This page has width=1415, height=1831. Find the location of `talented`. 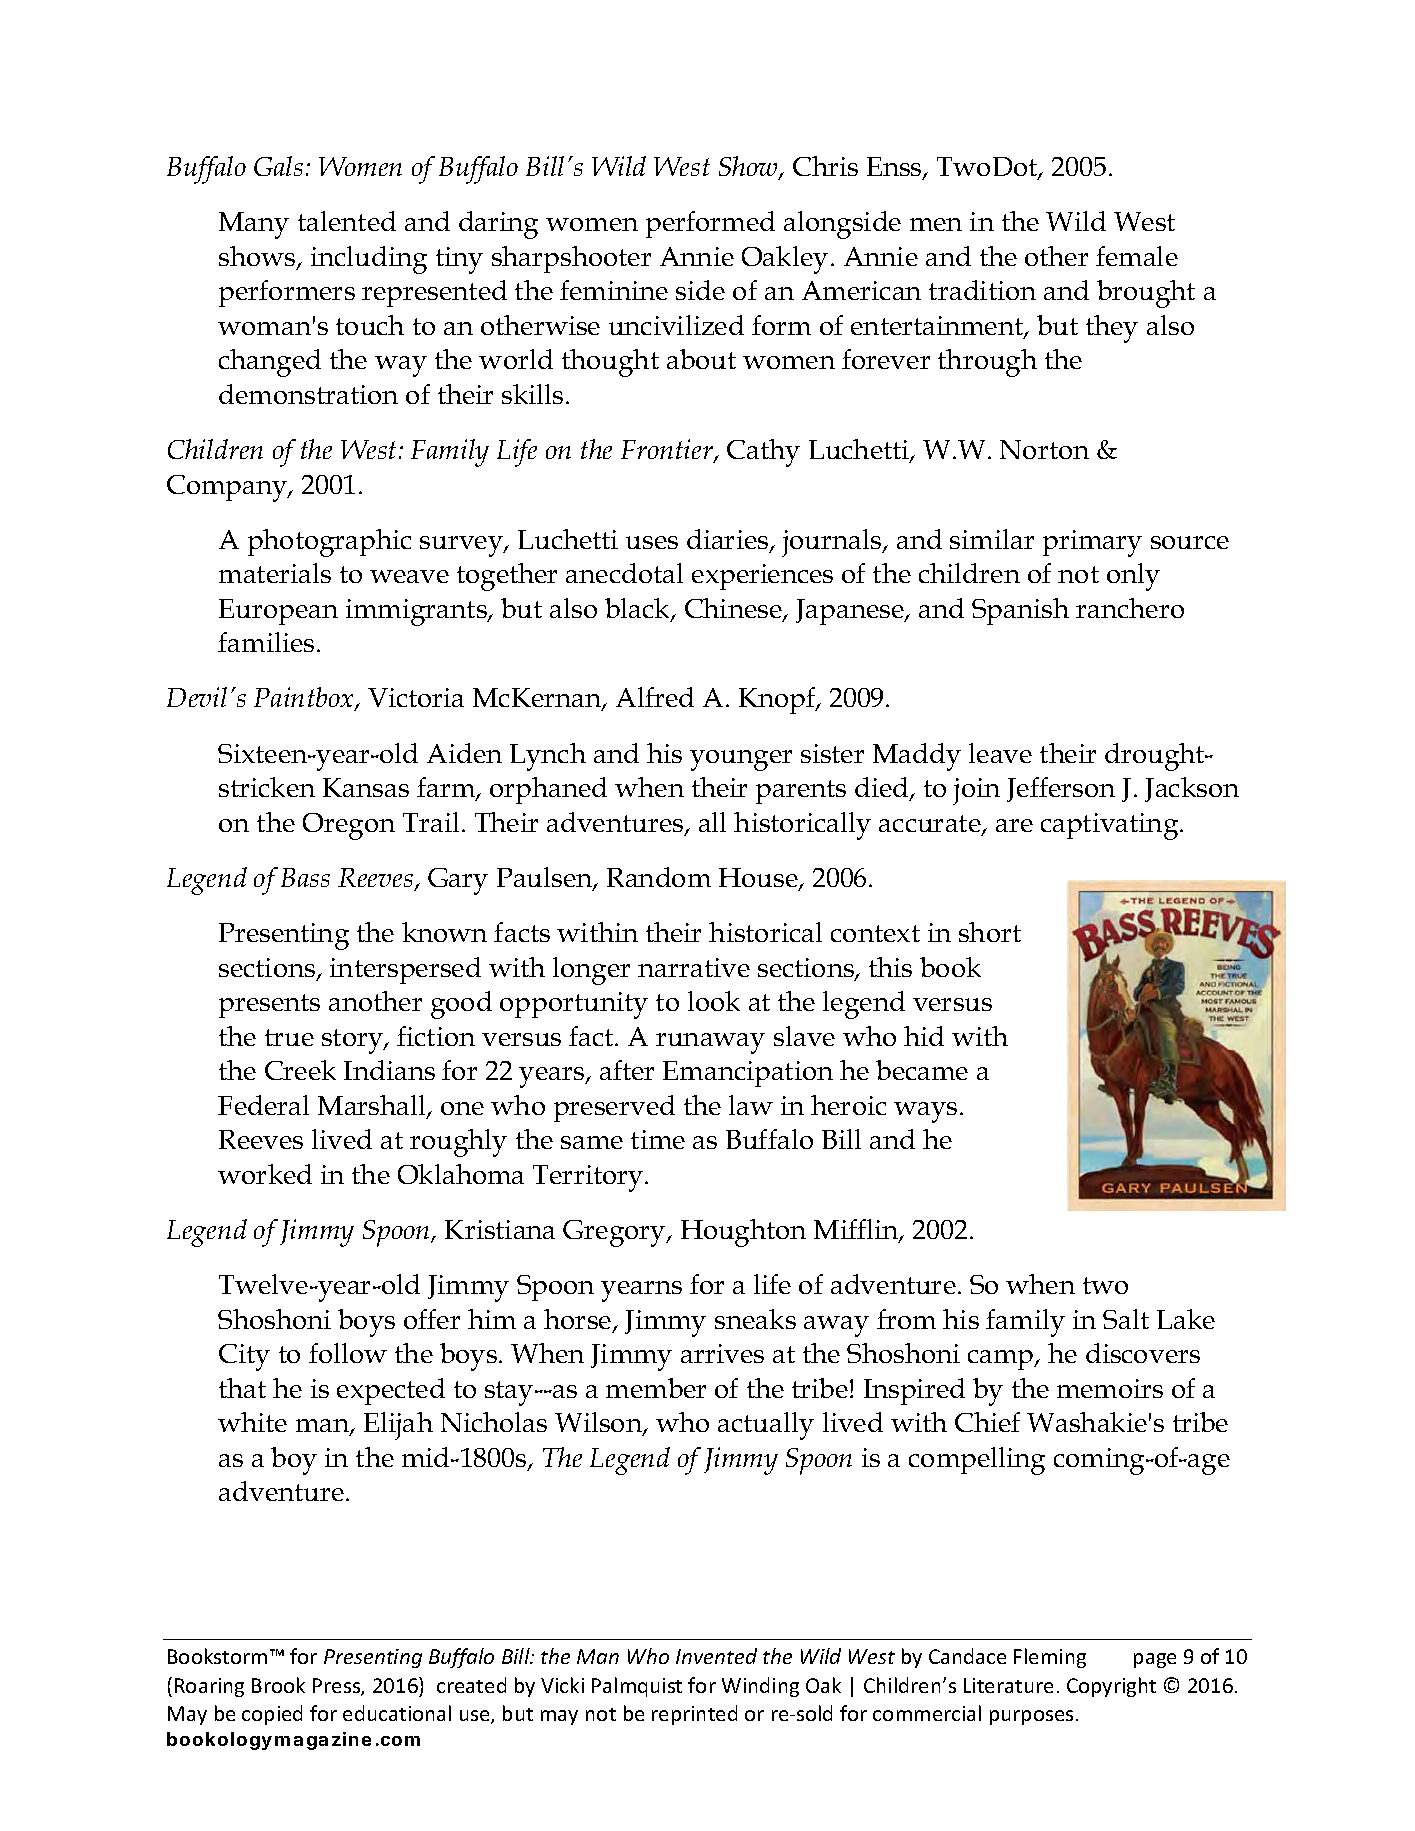

talented is located at coordinates (347, 221).
